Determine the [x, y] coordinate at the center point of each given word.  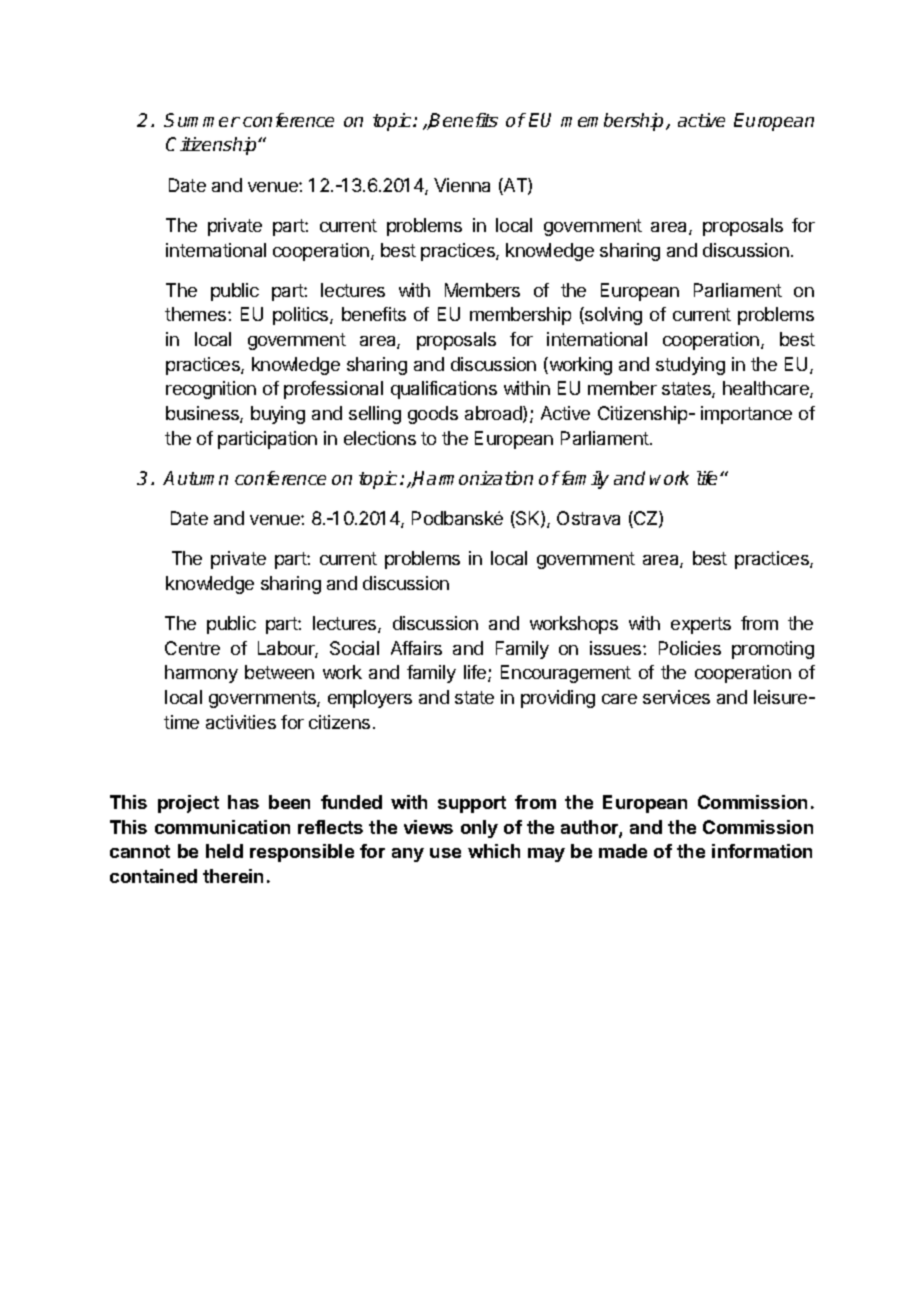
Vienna [462, 185]
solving [612, 316]
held [224, 851]
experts [701, 625]
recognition [211, 390]
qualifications [444, 390]
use [445, 853]
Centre [192, 648]
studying [690, 366]
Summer [202, 120]
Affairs [416, 648]
